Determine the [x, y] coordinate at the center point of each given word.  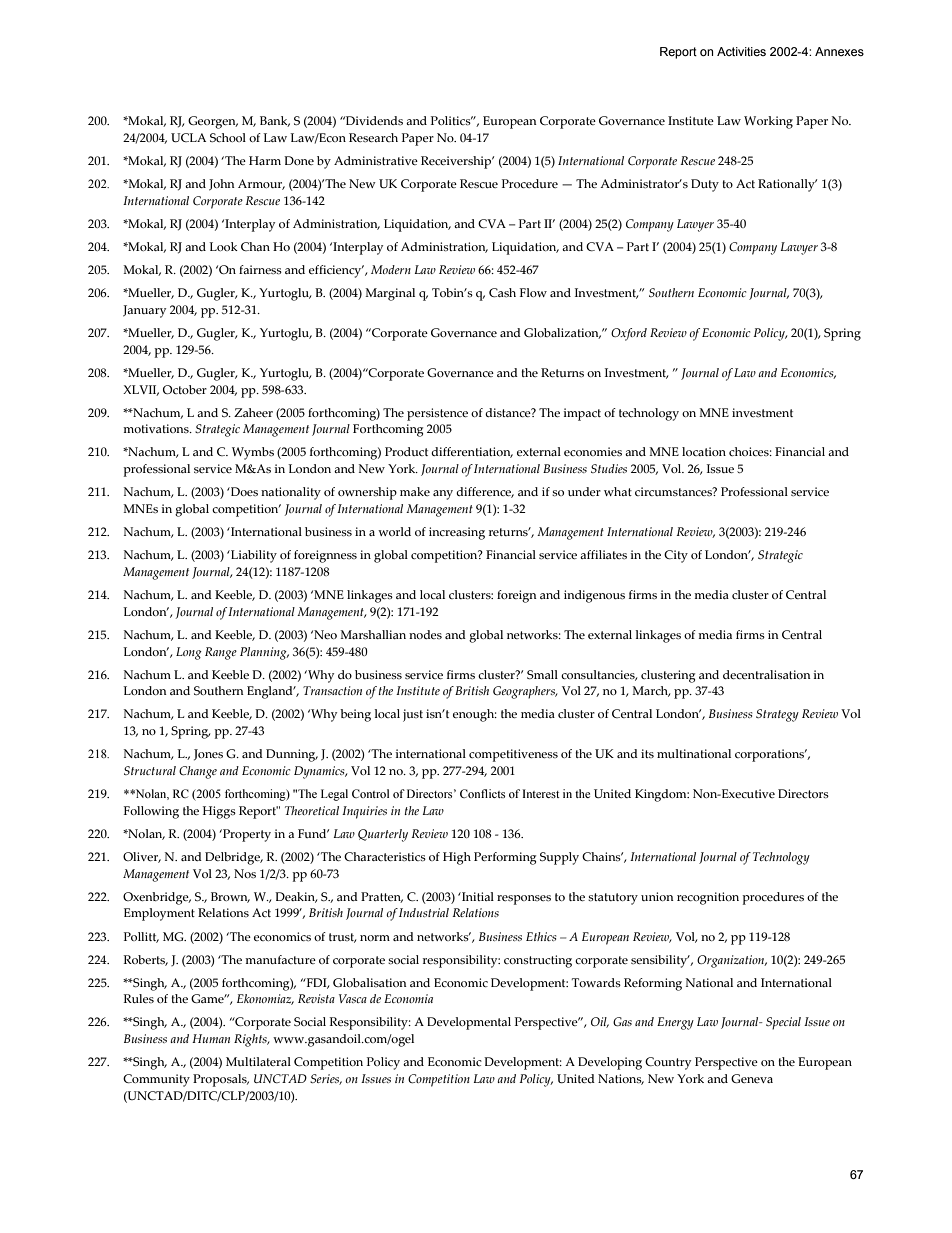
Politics [452, 120]
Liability [253, 556]
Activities [741, 51]
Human [211, 1038]
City [676, 556]
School [228, 137]
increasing [457, 533]
